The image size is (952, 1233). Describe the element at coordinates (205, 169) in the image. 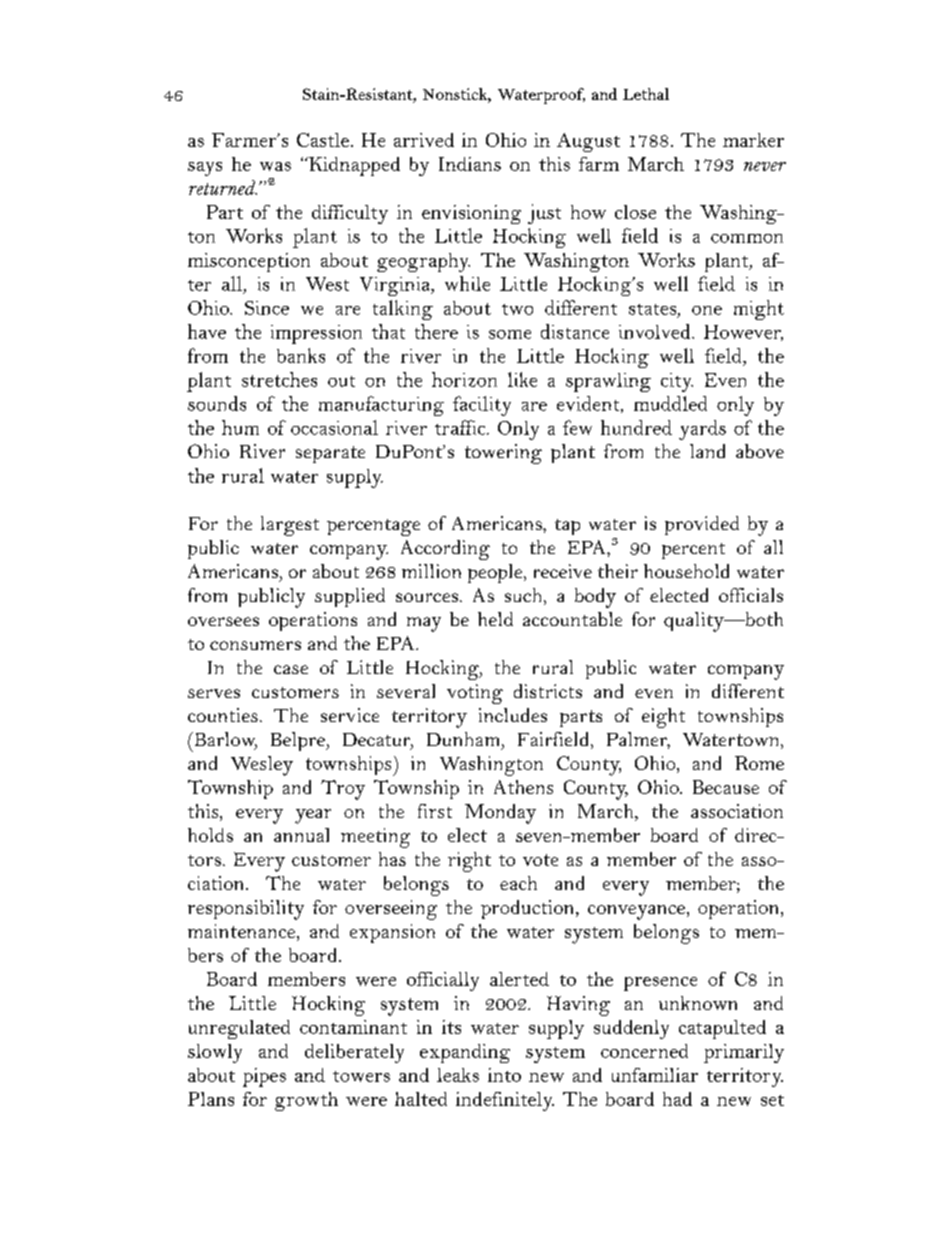

I see `says` at that location.
